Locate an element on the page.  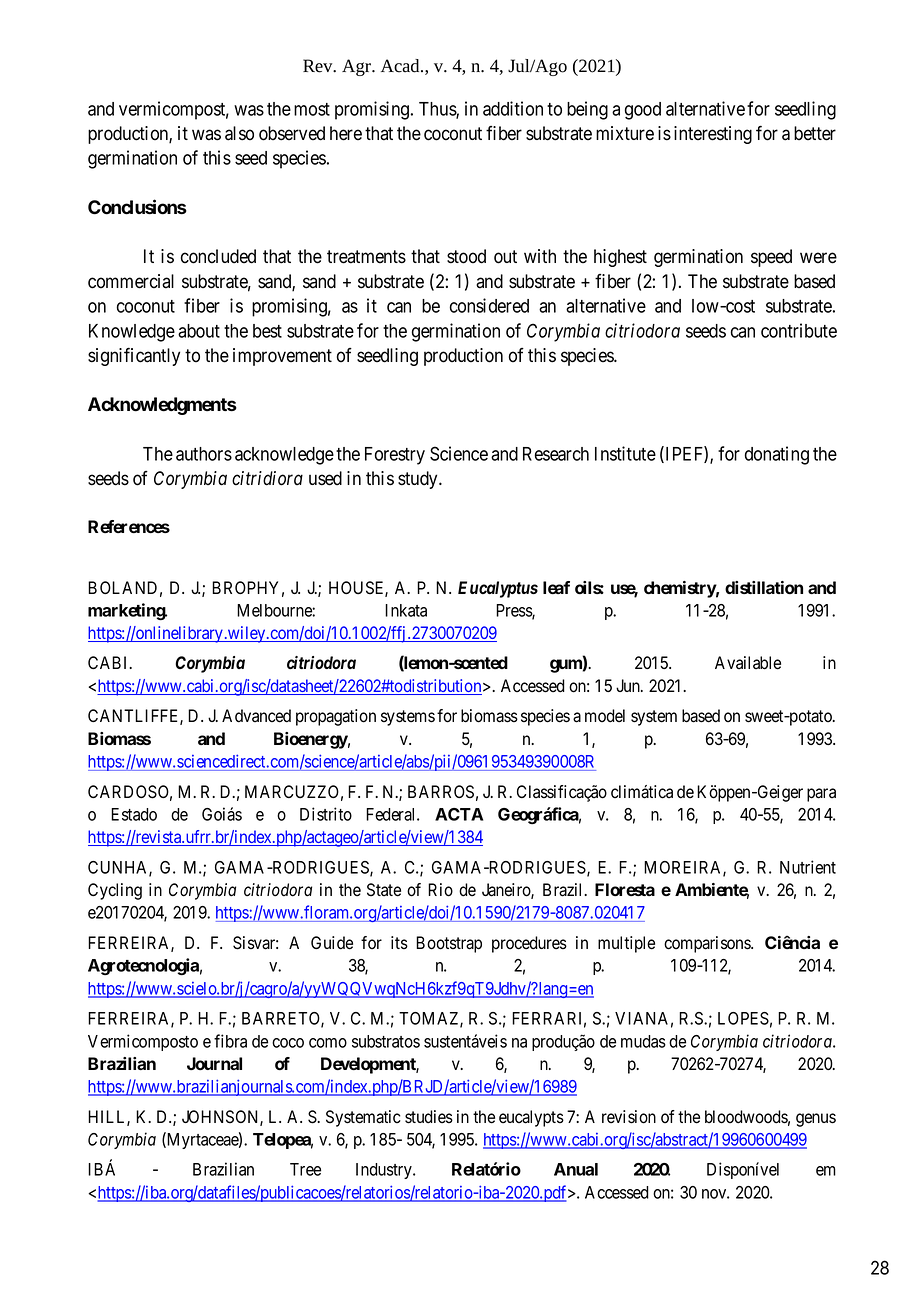
interesting is located at coordinates (713, 135).
